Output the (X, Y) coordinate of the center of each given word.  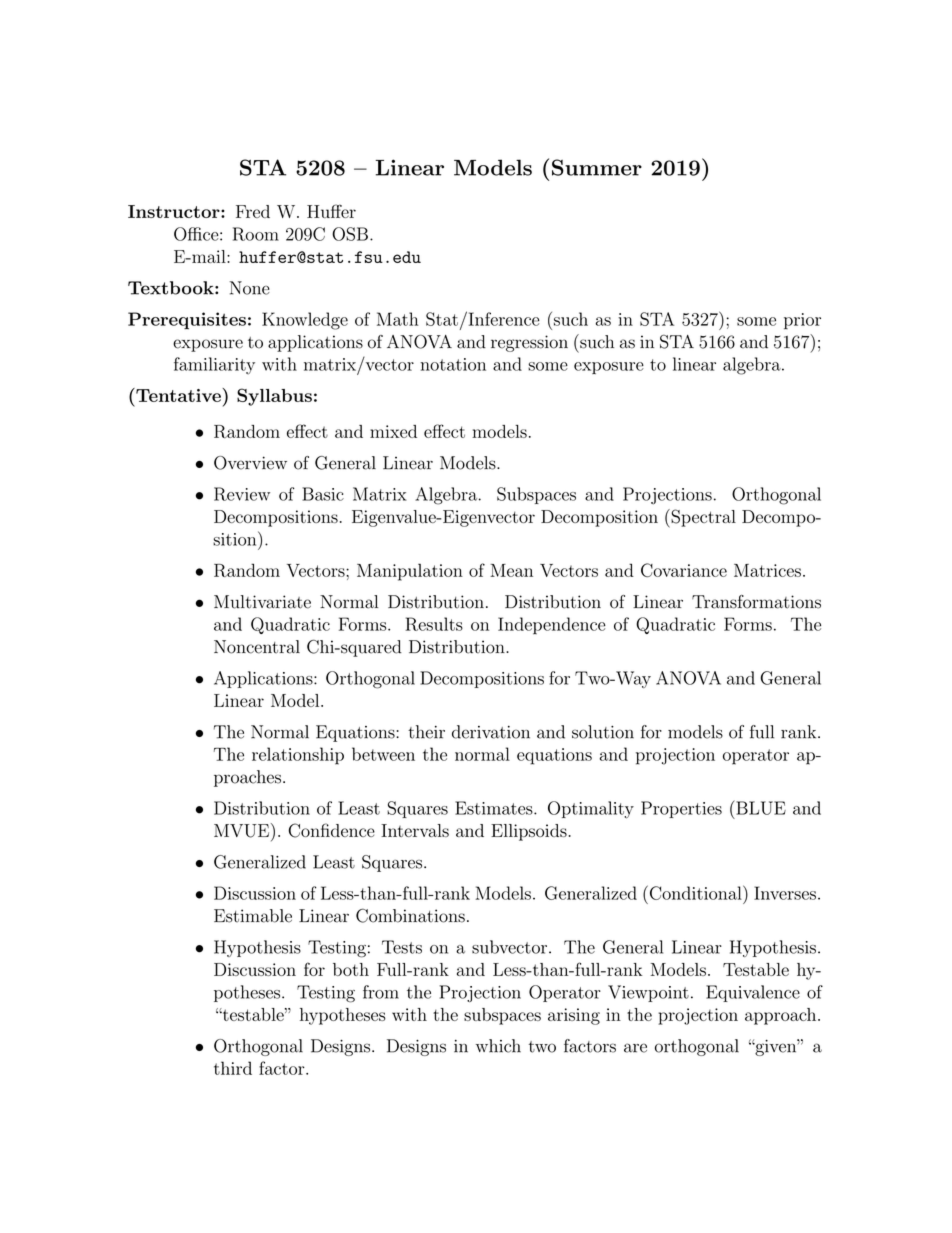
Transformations (756, 602)
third (233, 1068)
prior (802, 321)
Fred (253, 211)
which (498, 1046)
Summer (597, 167)
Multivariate (262, 602)
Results (434, 624)
